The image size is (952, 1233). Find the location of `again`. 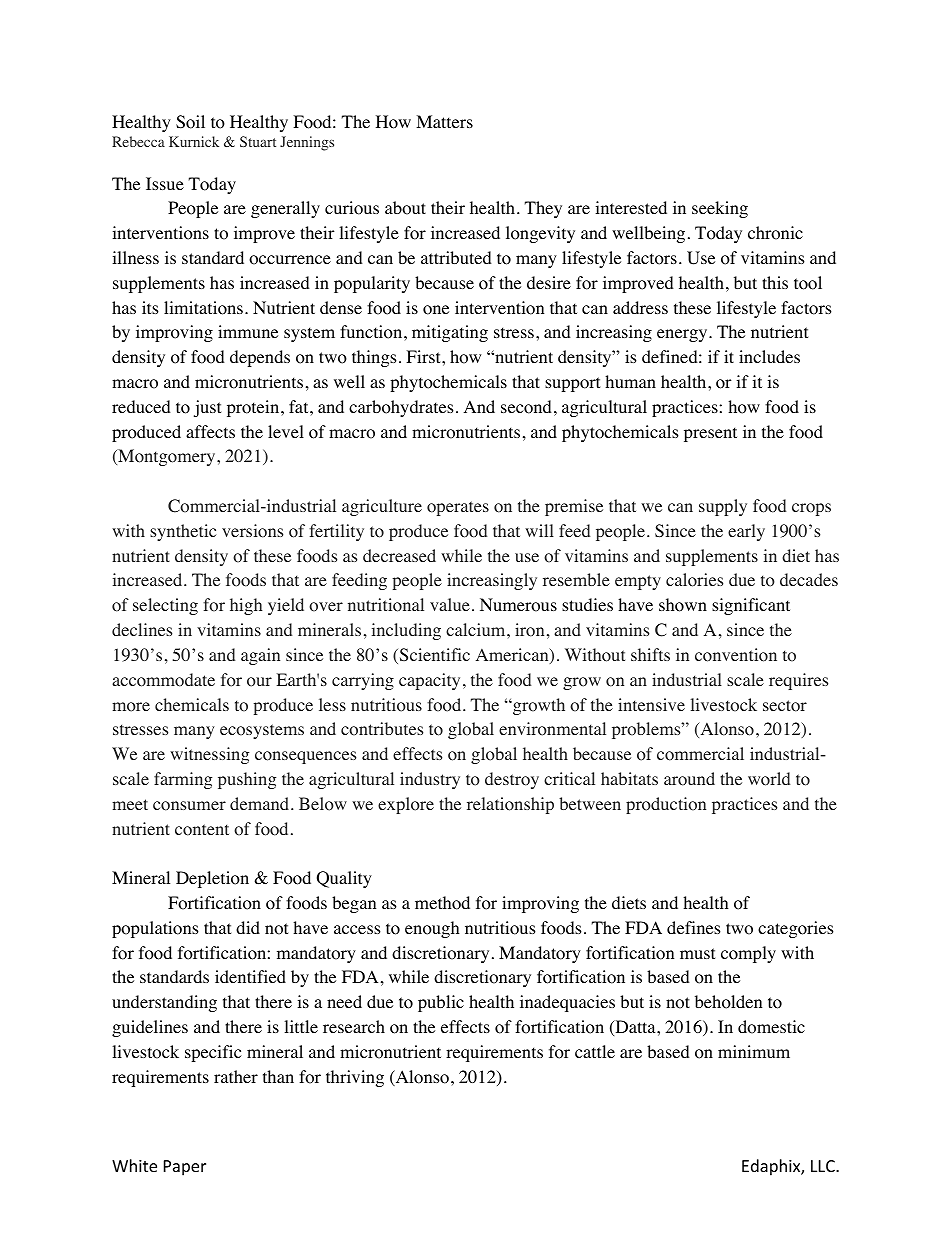

again is located at coordinates (260, 656).
